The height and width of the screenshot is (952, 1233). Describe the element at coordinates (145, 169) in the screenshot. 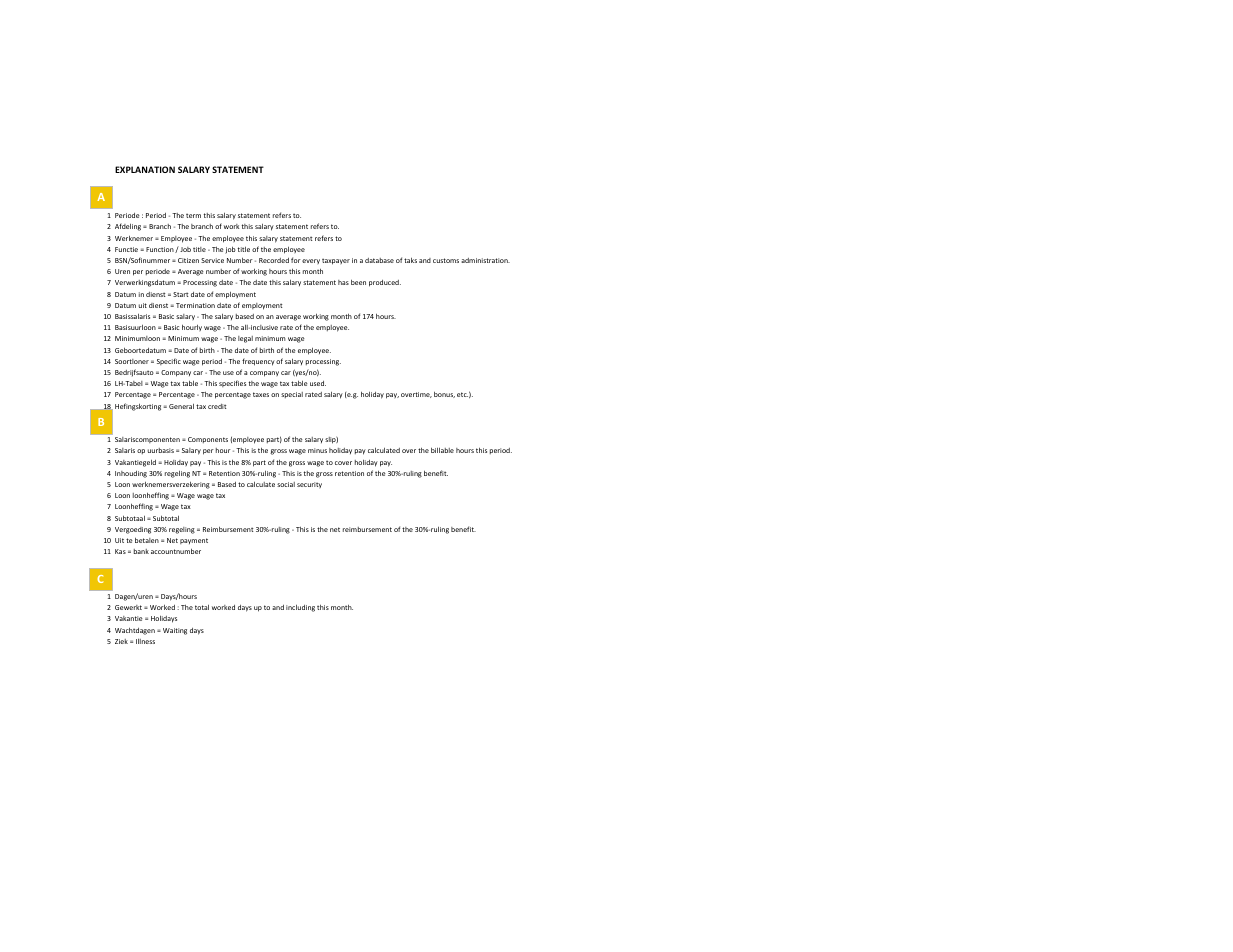

I see `EXPLANATION` at that location.
